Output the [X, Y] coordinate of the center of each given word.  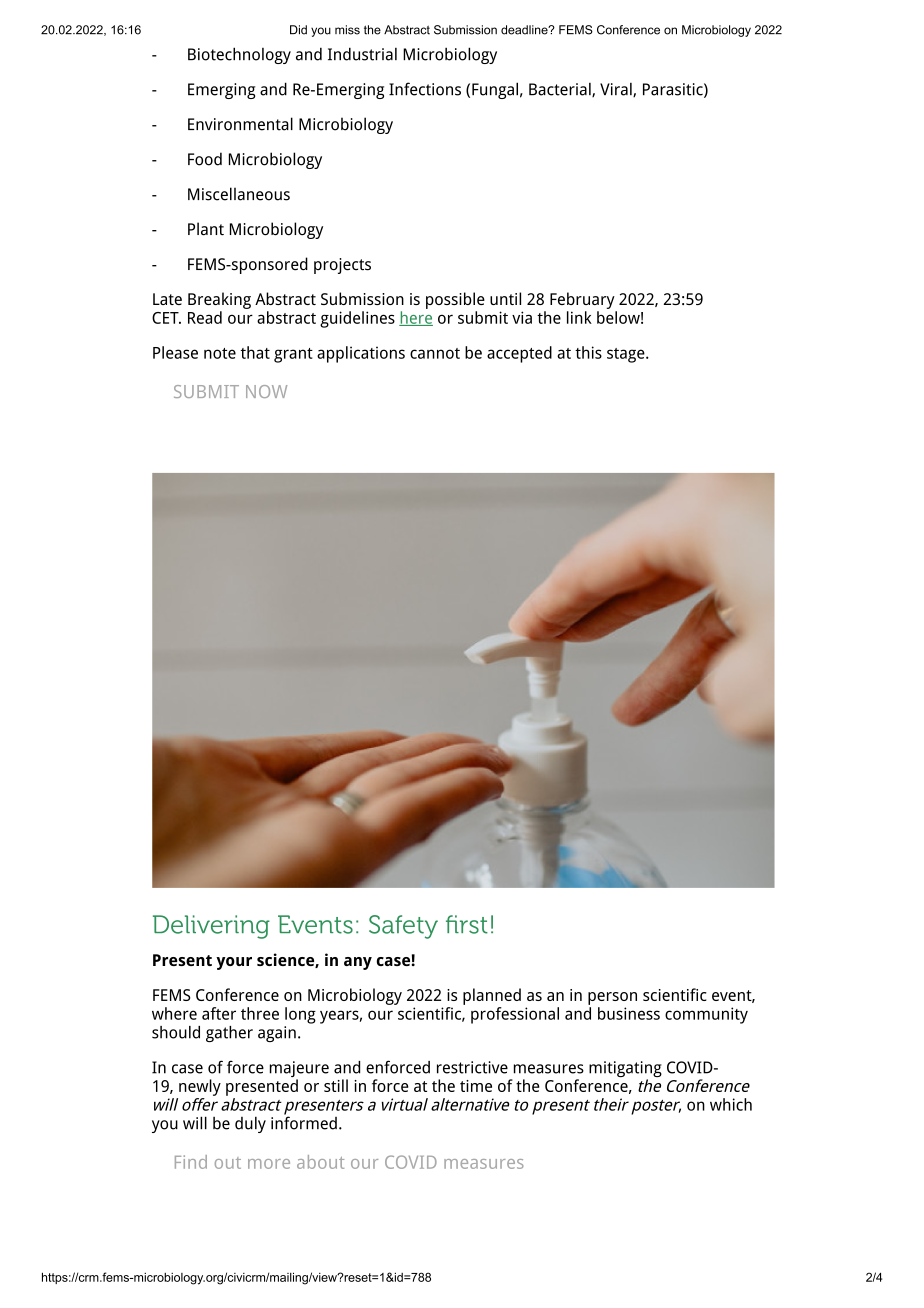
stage [626, 355]
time [476, 1086]
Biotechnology [239, 55]
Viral [617, 90]
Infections [425, 89]
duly [250, 1124]
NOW [266, 391]
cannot [435, 353]
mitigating [625, 1070]
